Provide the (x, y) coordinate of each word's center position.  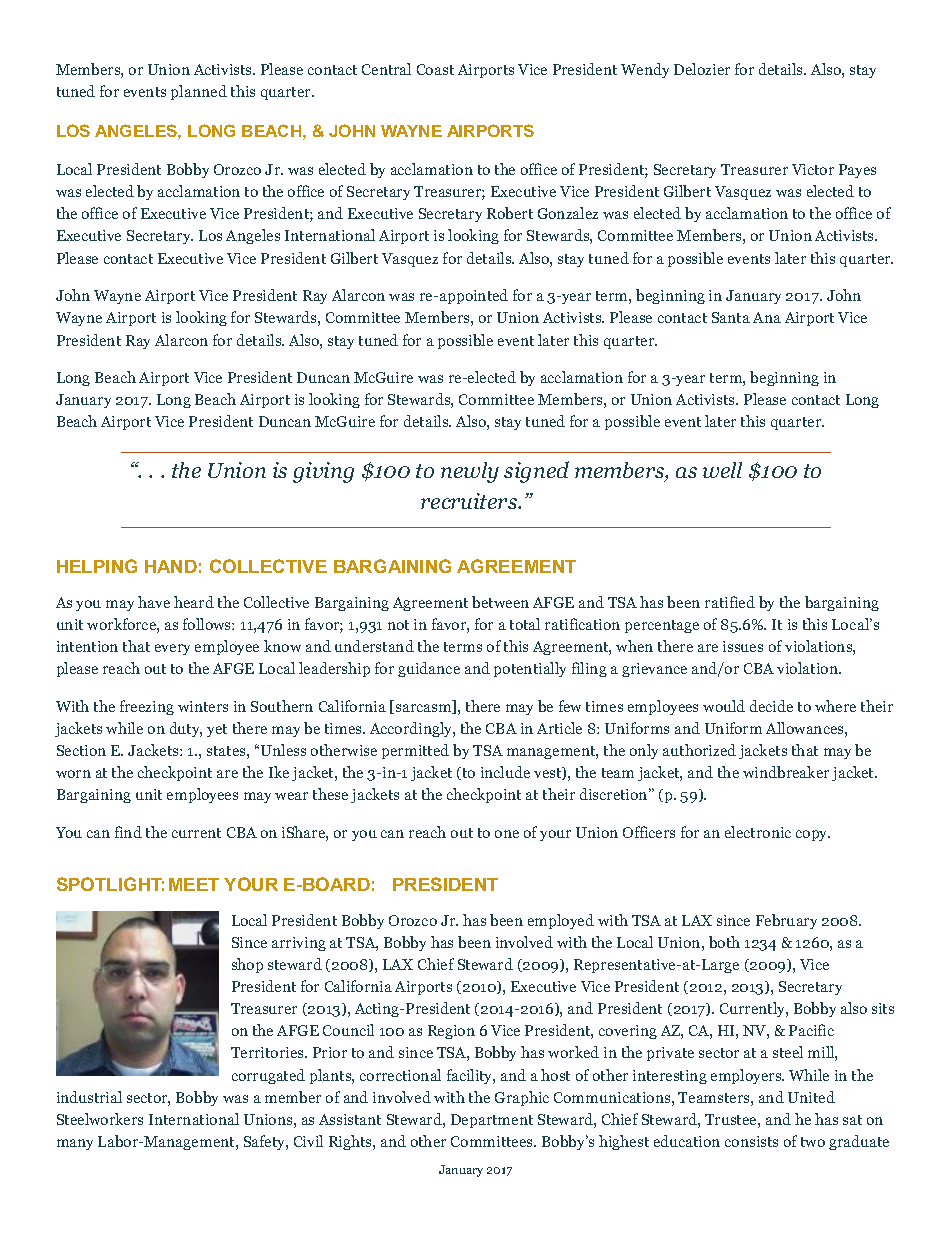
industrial (89, 1097)
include (505, 772)
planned (199, 92)
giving (323, 472)
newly (470, 472)
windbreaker (786, 772)
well (722, 470)
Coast (435, 69)
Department (492, 1121)
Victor (813, 169)
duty (186, 729)
